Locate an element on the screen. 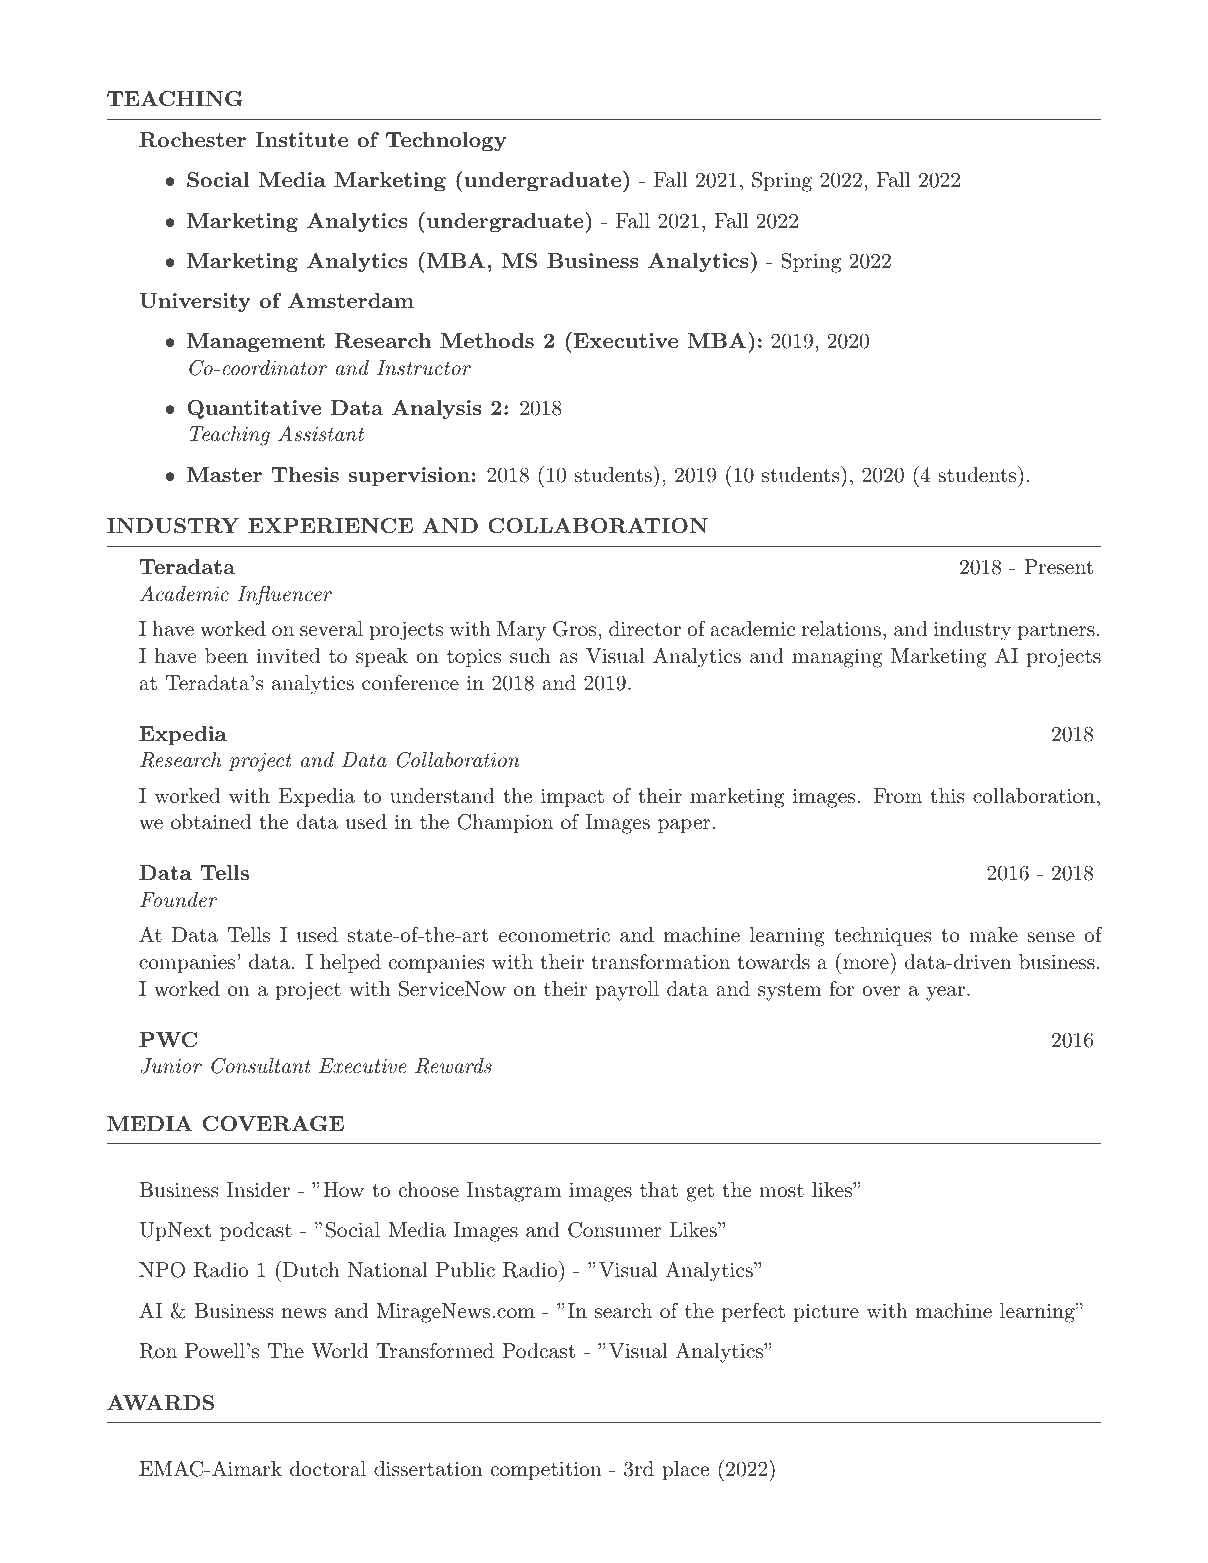 The width and height of the screenshot is (1208, 1563). Methods is located at coordinates (487, 340).
